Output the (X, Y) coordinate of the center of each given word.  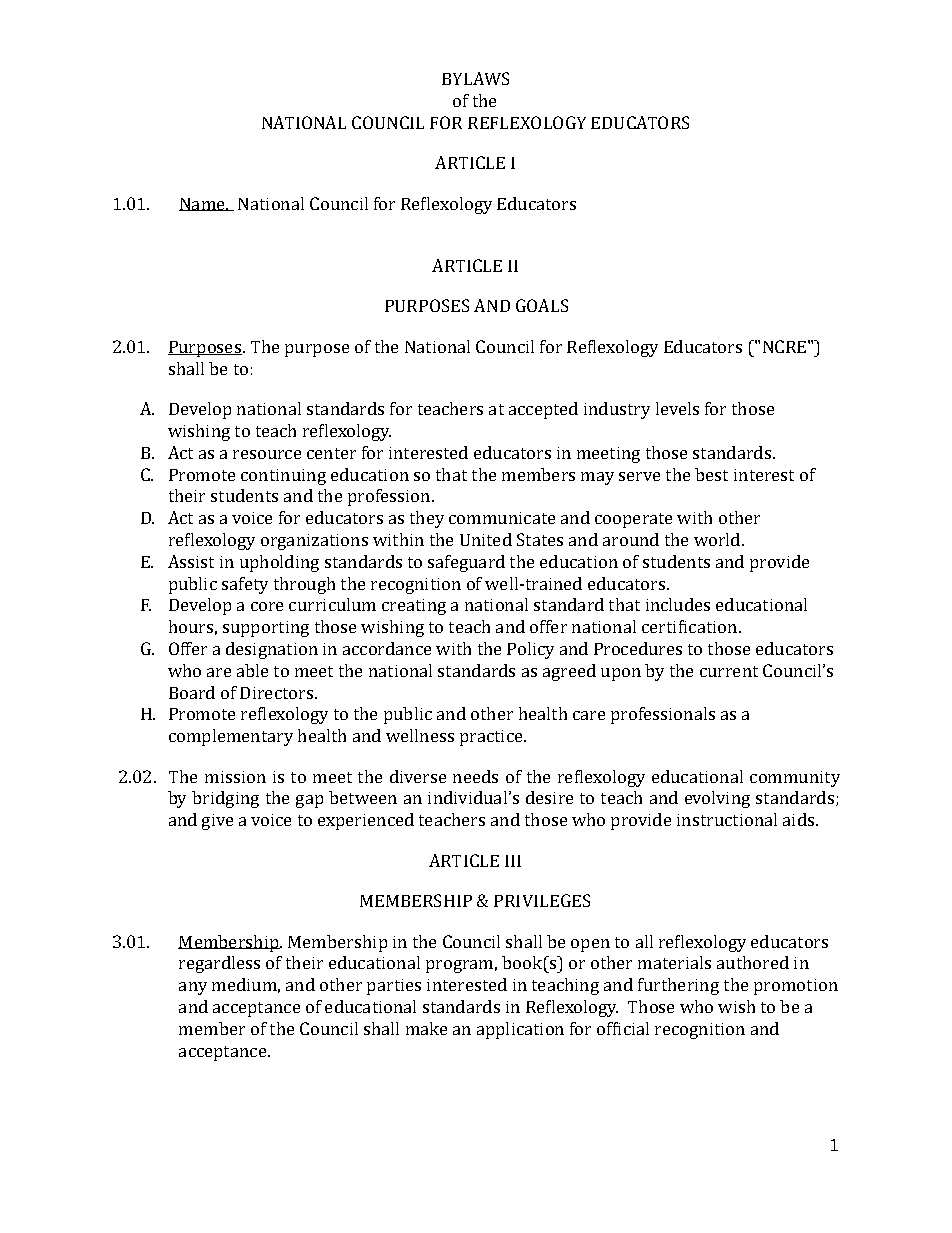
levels (677, 408)
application (520, 1030)
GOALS (542, 305)
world (718, 539)
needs (475, 776)
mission (235, 777)
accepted (543, 410)
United (486, 539)
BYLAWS (475, 78)
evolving (717, 799)
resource (267, 454)
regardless (219, 964)
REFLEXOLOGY (527, 122)
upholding (279, 563)
